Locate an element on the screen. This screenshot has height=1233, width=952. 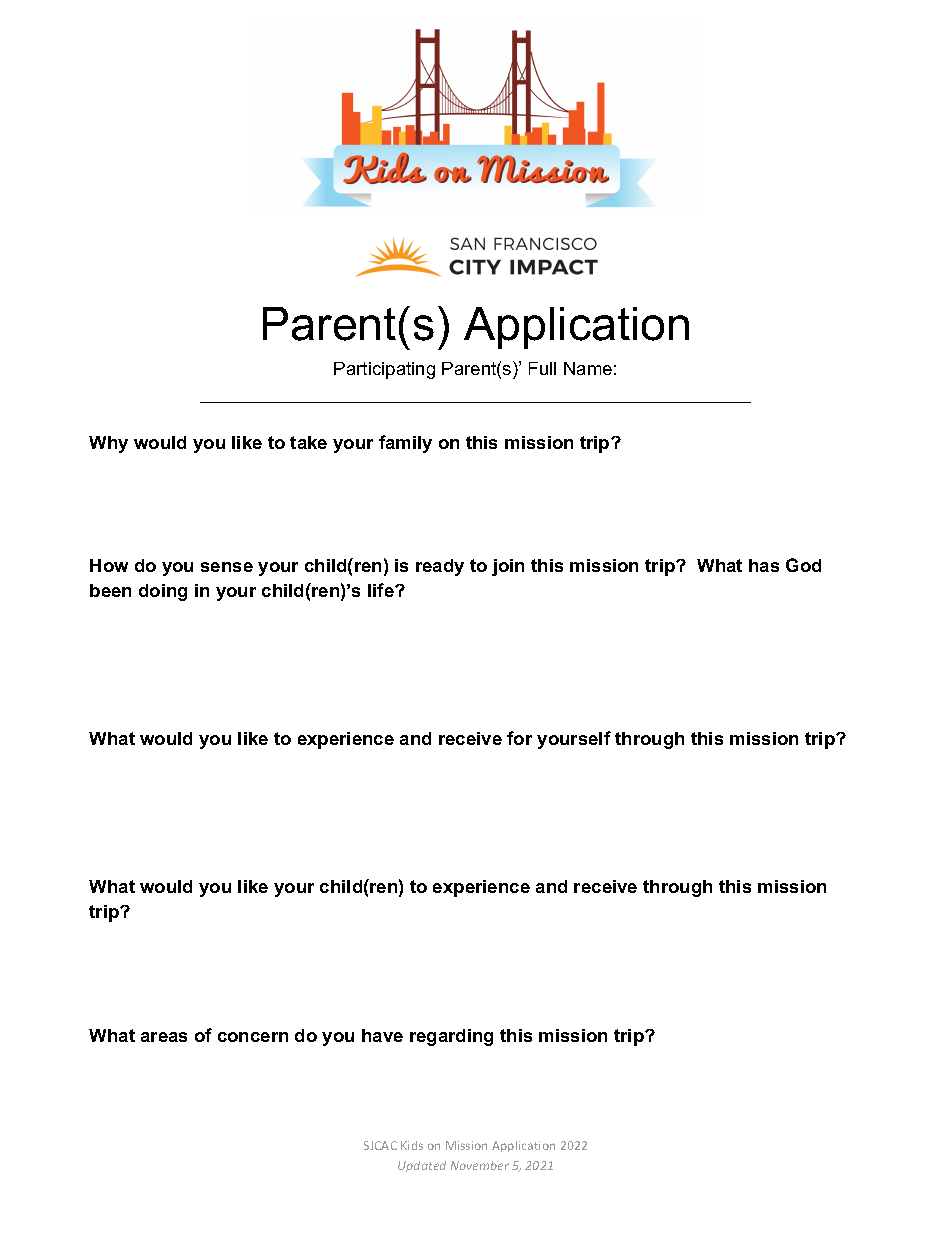
Participating is located at coordinates (384, 370).
